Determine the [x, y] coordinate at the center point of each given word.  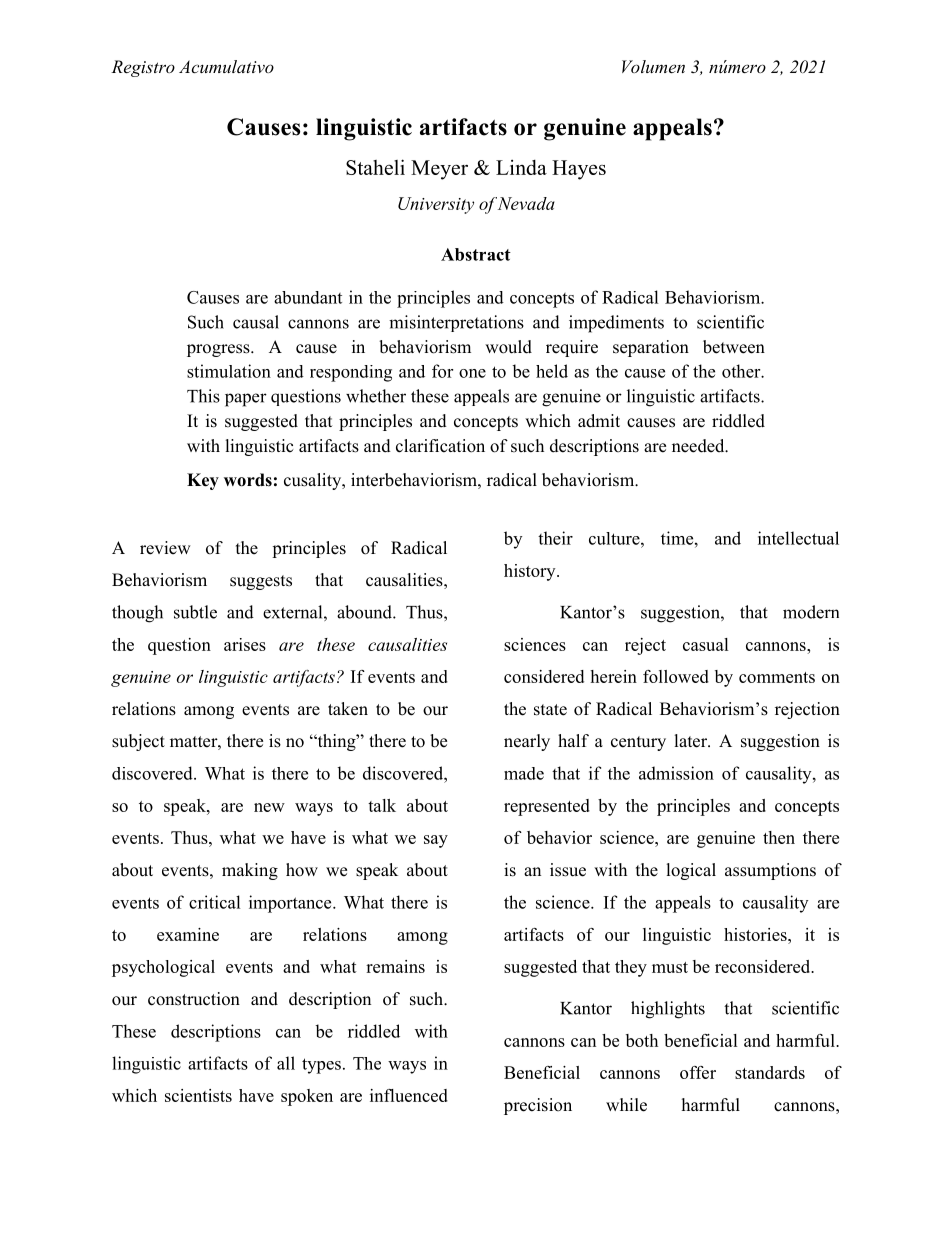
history [531, 572]
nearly [527, 742]
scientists [198, 1095]
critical [215, 902]
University [436, 205]
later [692, 741]
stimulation [229, 371]
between [734, 347]
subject [138, 742]
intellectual [798, 538]
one [472, 373]
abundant [308, 297]
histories [756, 934]
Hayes [579, 170]
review [165, 548]
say [436, 841]
